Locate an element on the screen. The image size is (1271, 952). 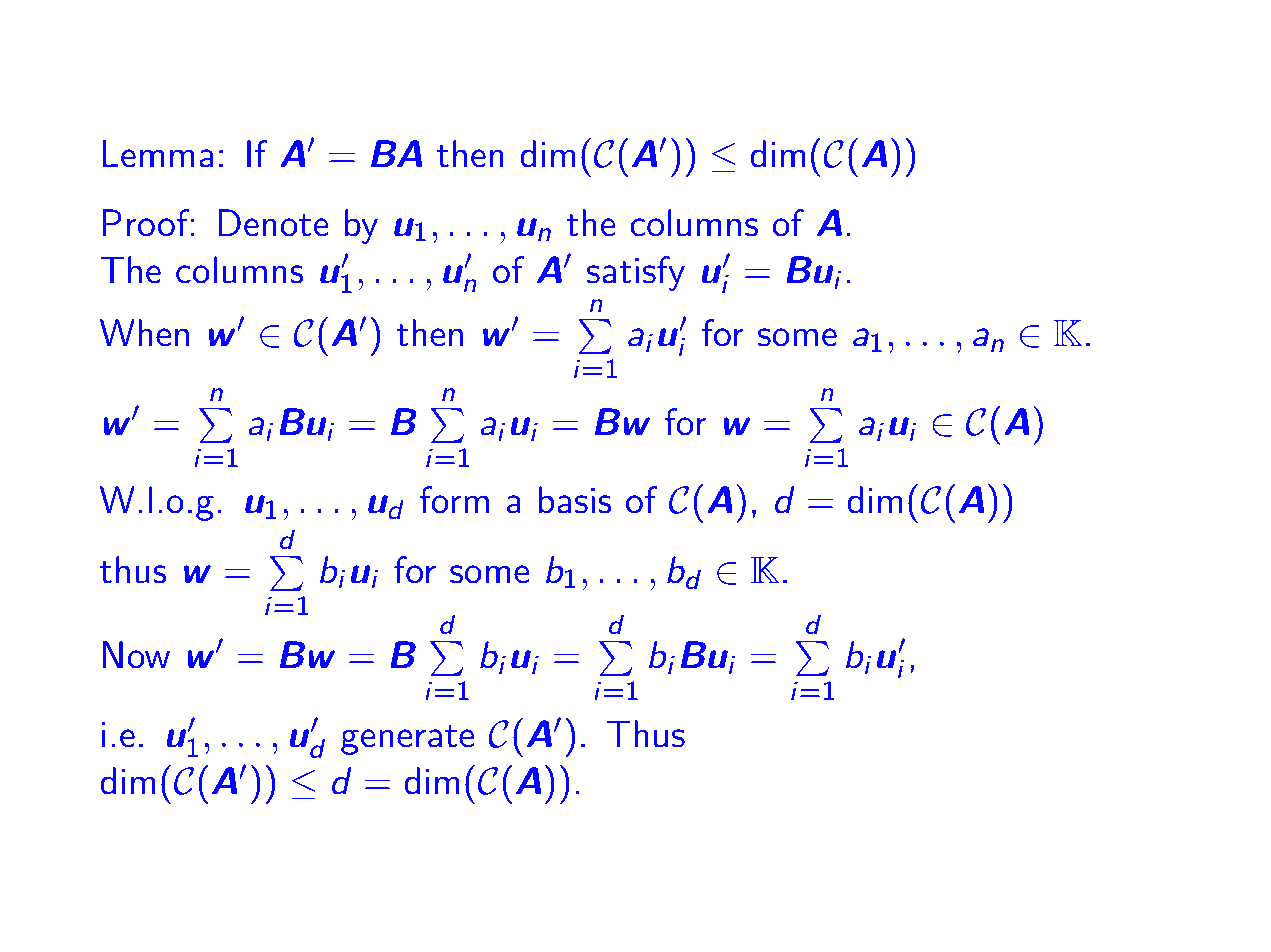
Denote is located at coordinates (273, 223).
